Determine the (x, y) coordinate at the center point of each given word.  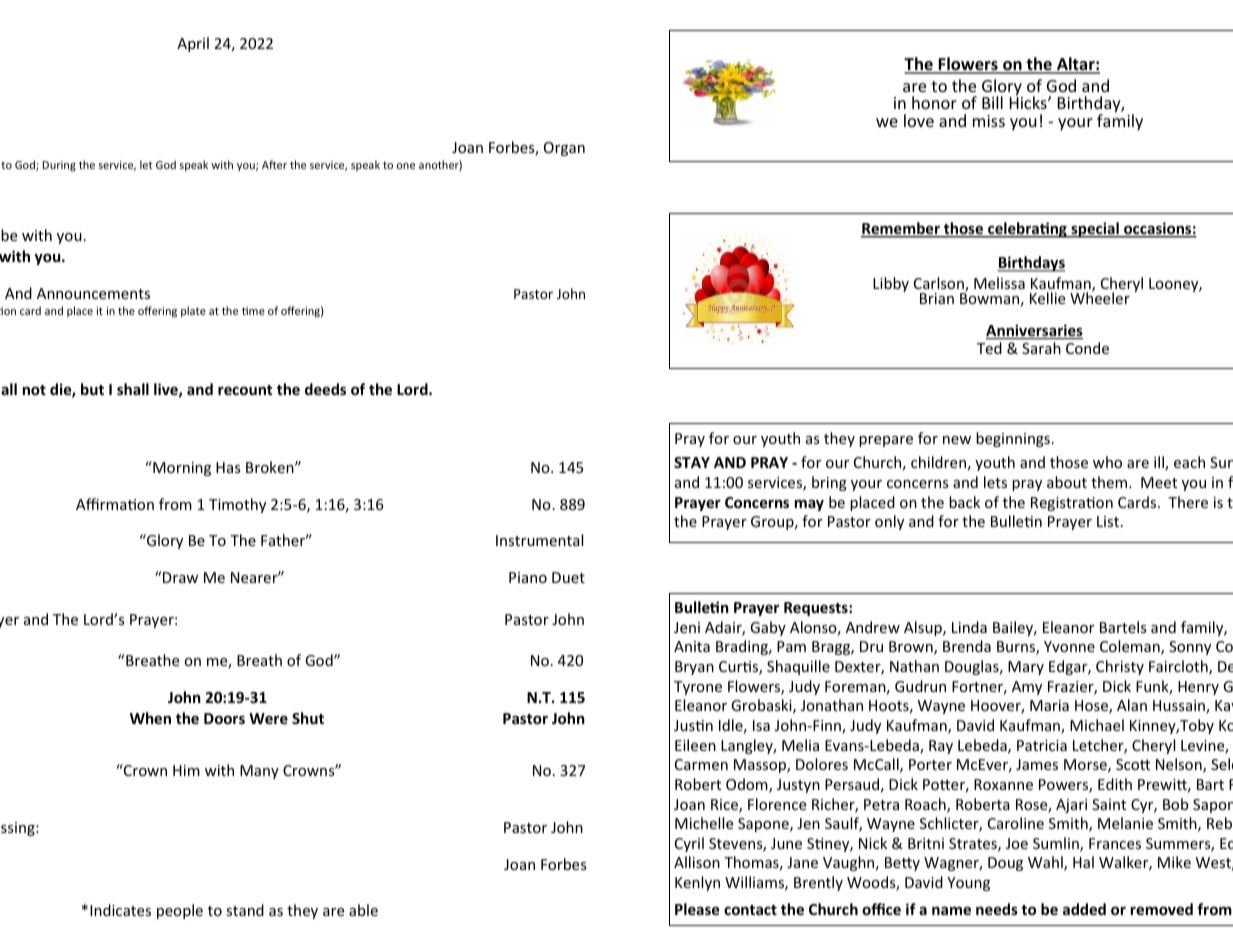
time (253, 311)
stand (245, 910)
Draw (180, 577)
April (193, 44)
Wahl (1046, 863)
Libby (891, 284)
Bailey (1014, 628)
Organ (564, 149)
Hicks (1029, 102)
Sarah (1041, 348)
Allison (697, 862)
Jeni (687, 627)
